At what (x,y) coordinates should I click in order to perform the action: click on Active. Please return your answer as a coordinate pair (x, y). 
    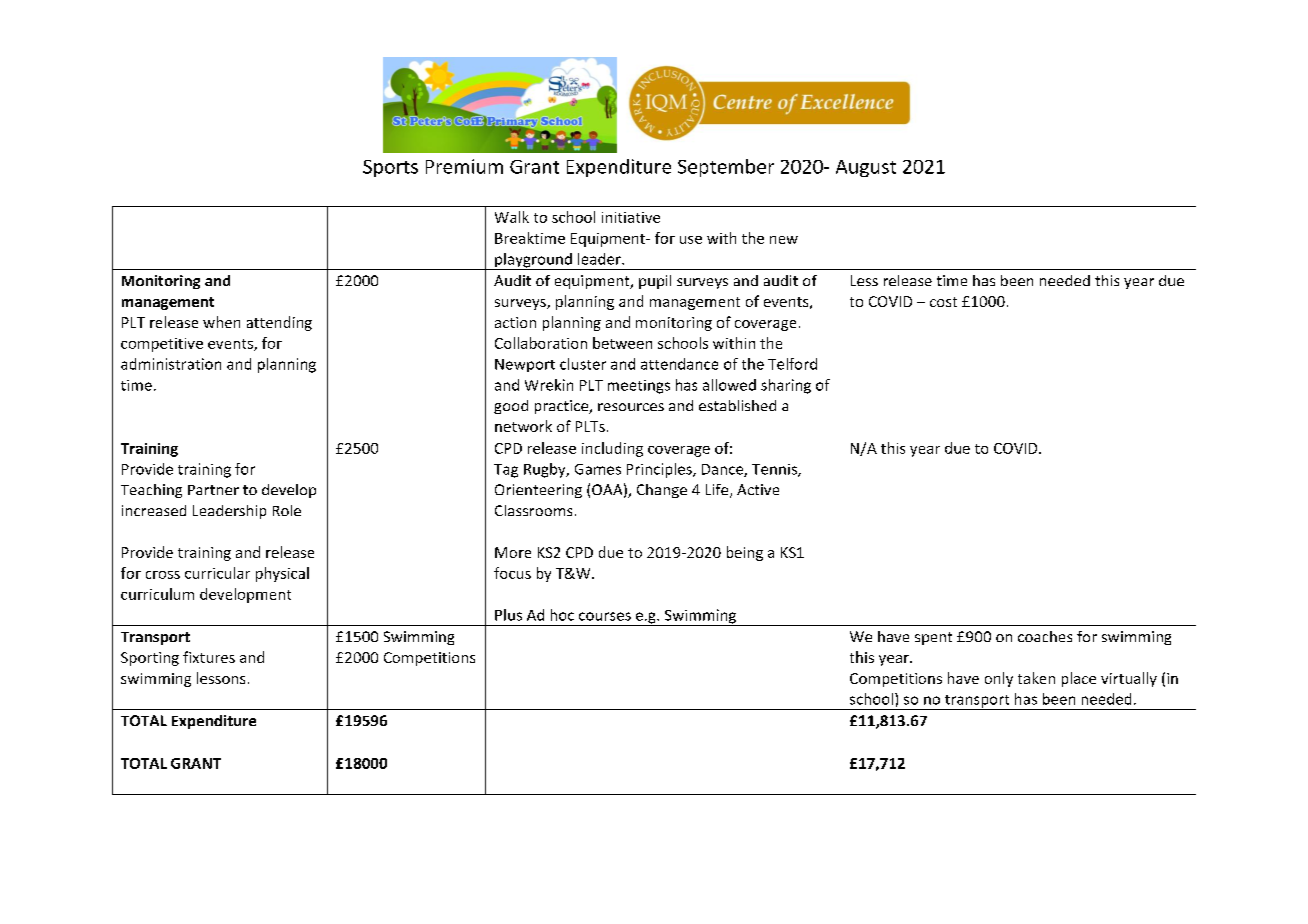
    Looking at the image, I should click on (758, 489).
